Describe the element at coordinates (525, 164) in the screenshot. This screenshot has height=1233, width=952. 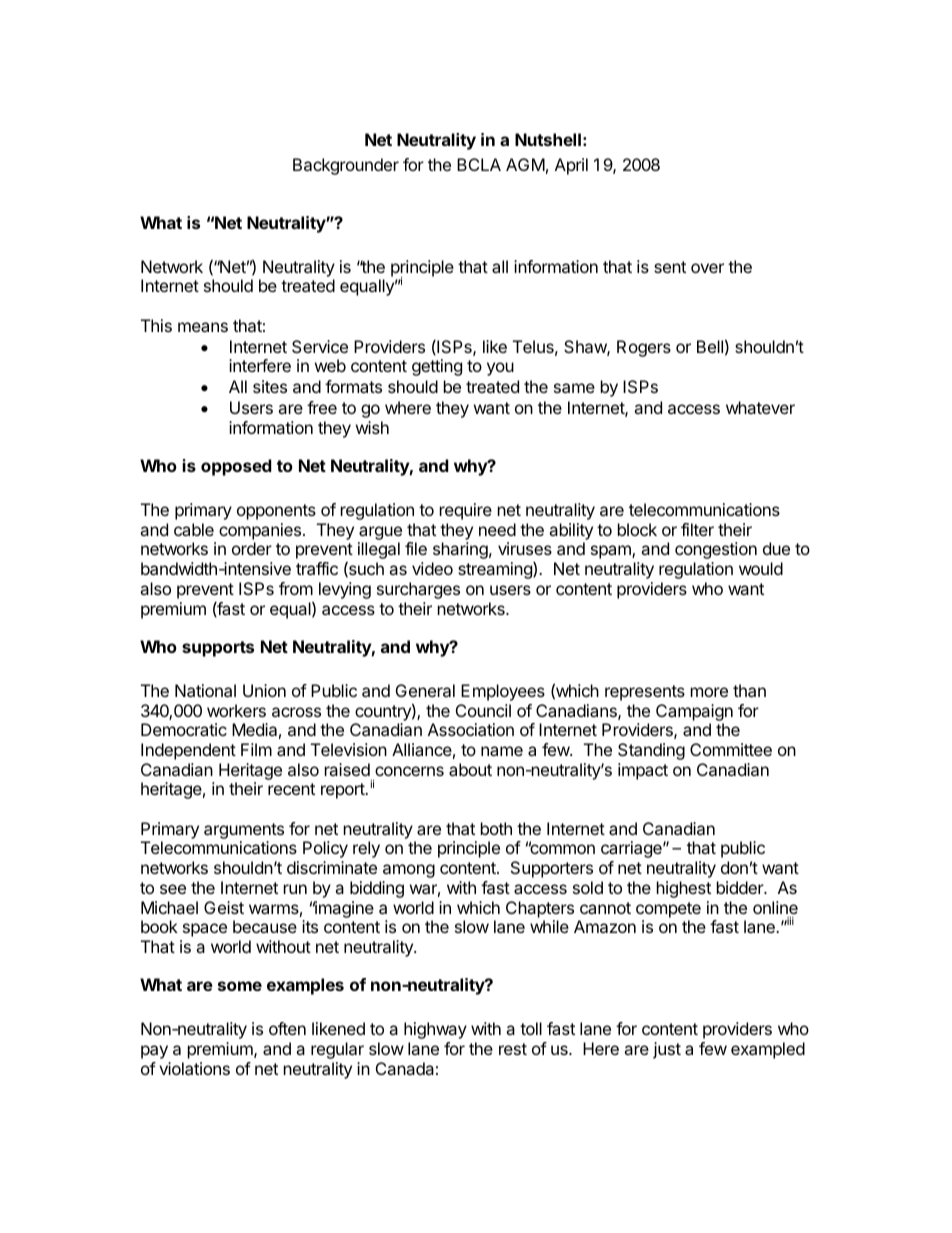
I see `AGM` at that location.
